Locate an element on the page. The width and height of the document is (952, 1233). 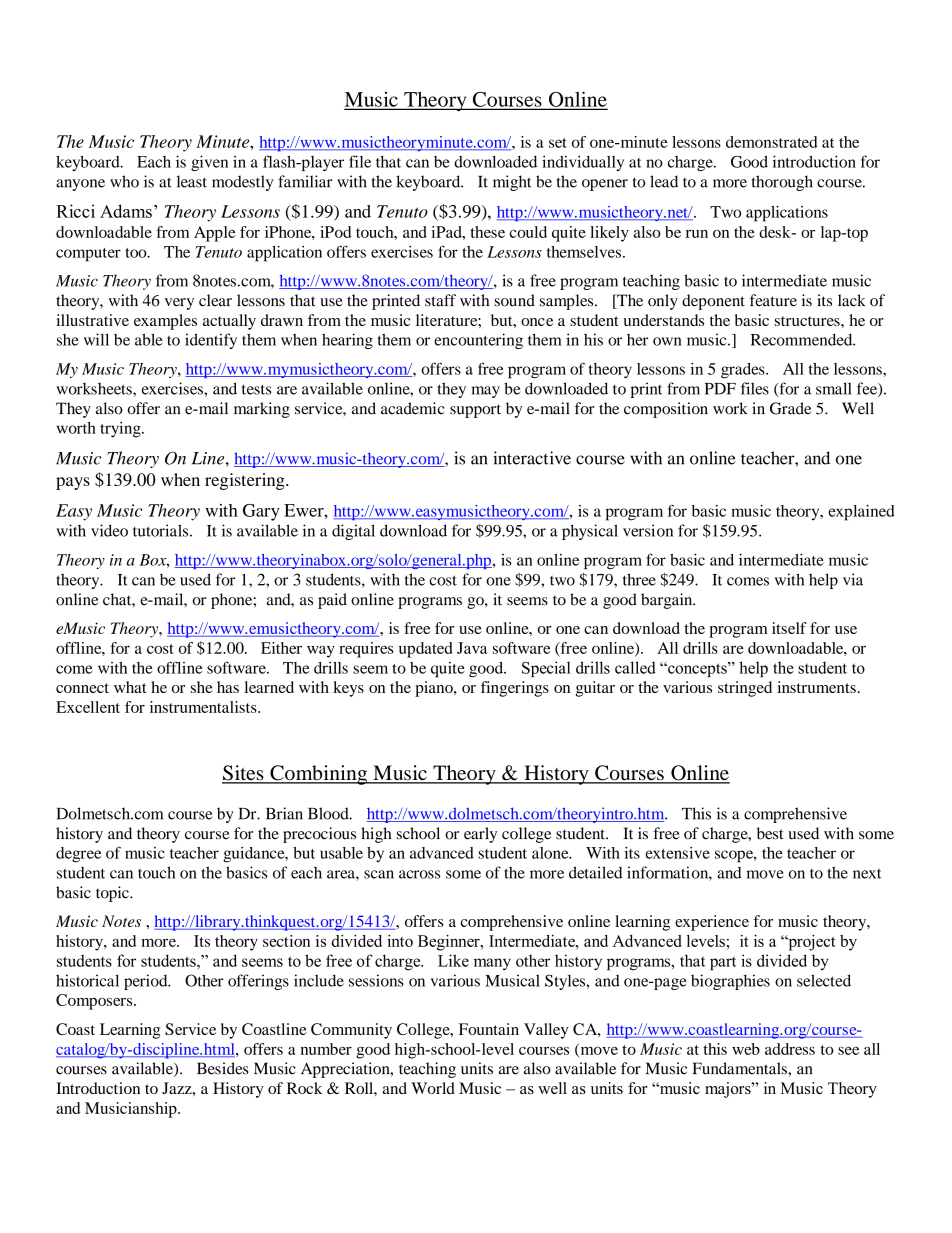
might is located at coordinates (512, 183).
